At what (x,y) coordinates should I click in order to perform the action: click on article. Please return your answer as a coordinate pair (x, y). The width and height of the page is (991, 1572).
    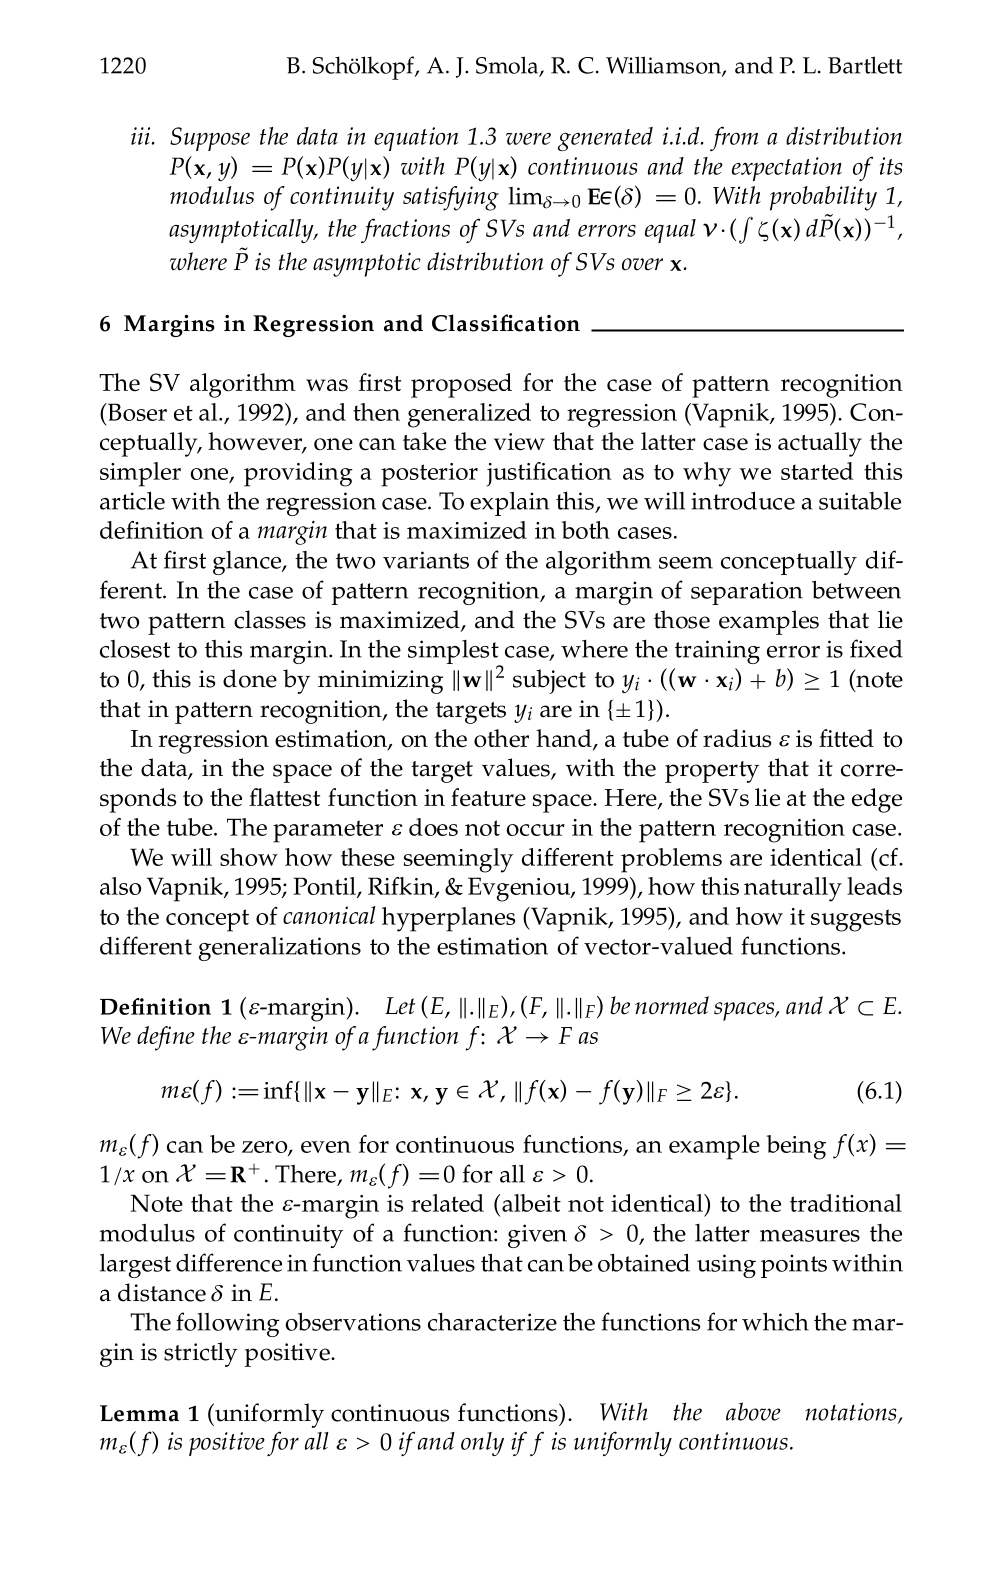
    Looking at the image, I should click on (132, 500).
